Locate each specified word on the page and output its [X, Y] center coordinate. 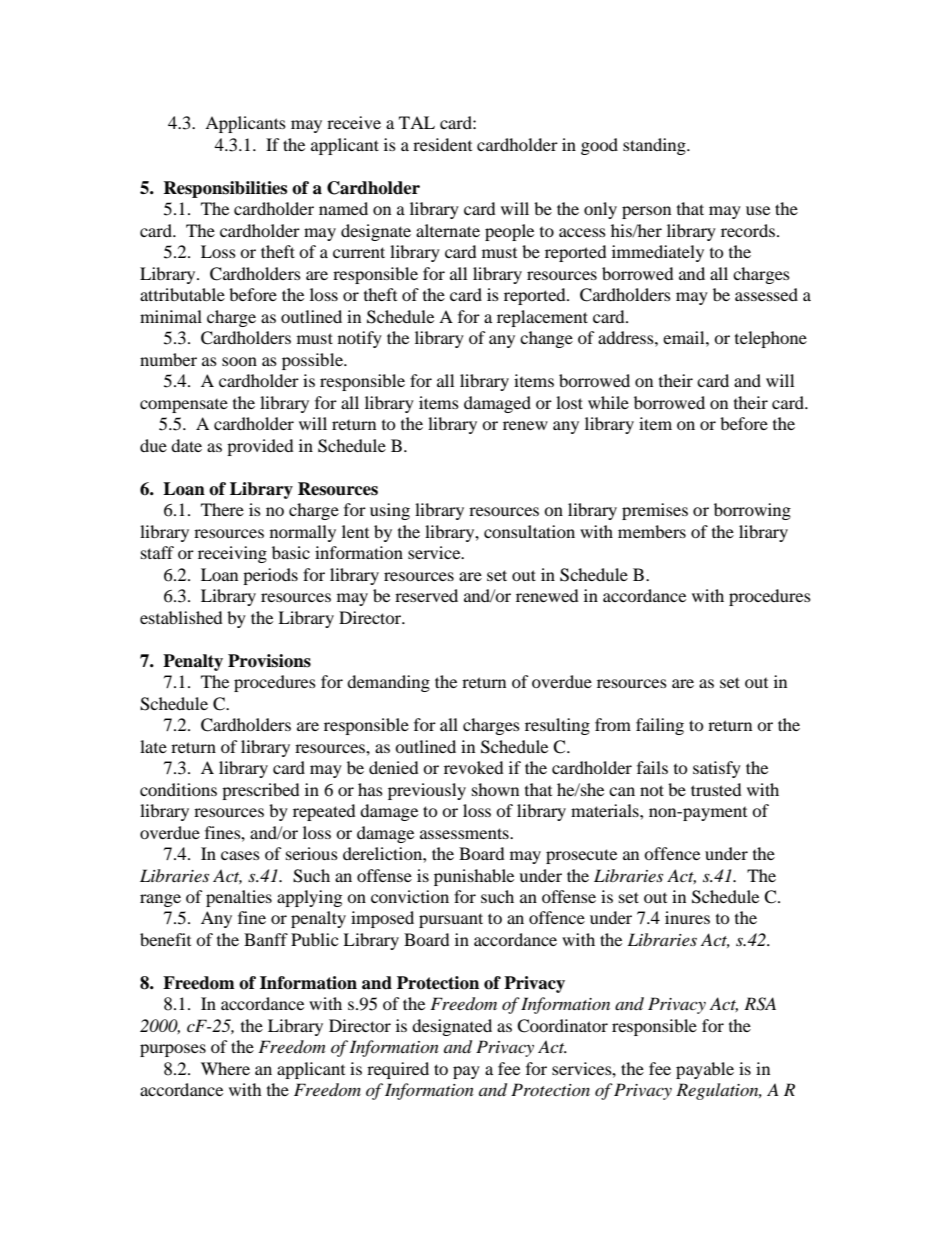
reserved [426, 595]
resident [442, 144]
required [398, 1070]
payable [705, 1070]
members [652, 531]
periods [270, 576]
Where [225, 1068]
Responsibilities [225, 189]
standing [655, 146]
